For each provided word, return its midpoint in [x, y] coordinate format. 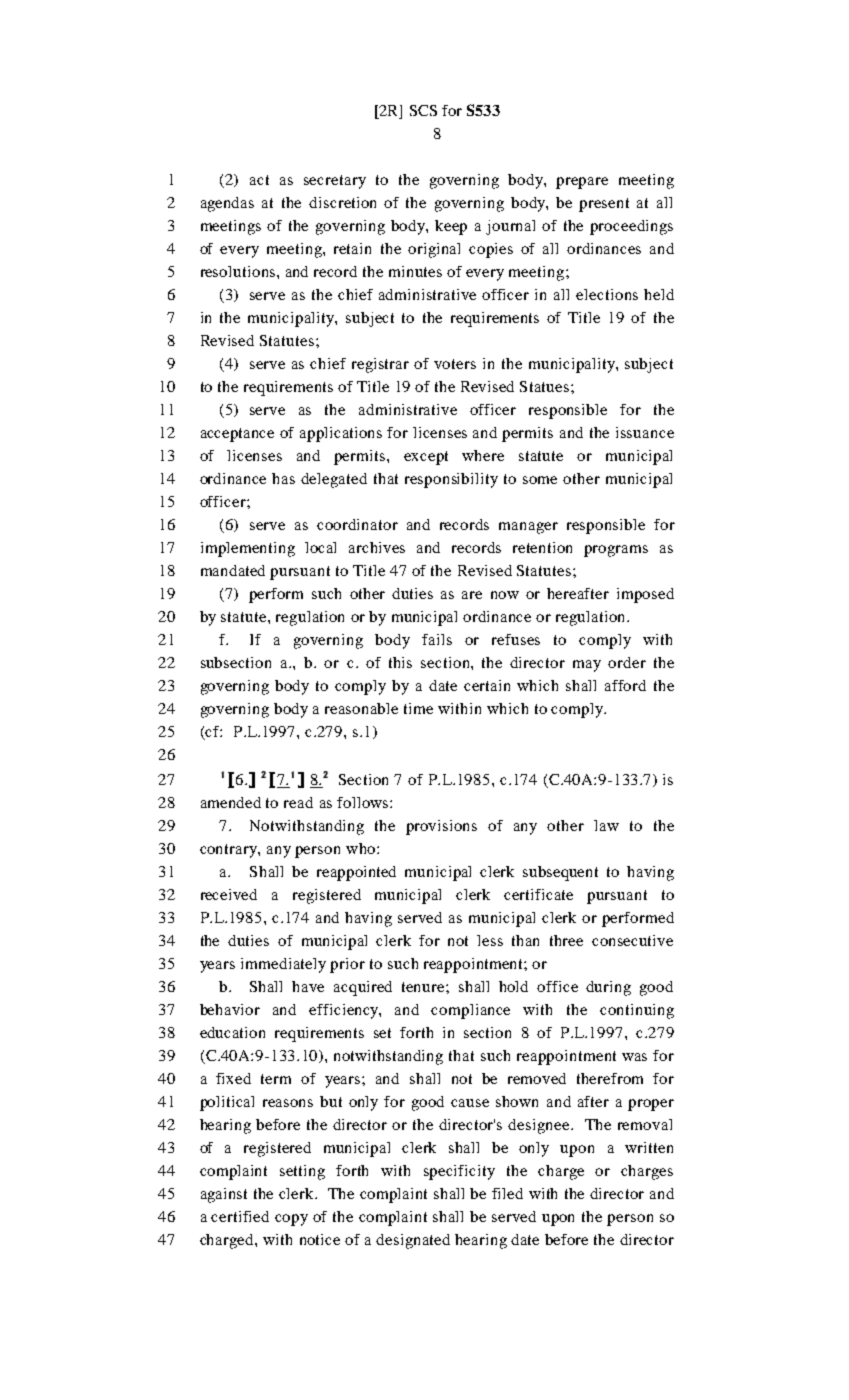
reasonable [361, 708]
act [259, 180]
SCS [423, 110]
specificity [459, 1172]
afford [625, 685]
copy [291, 1220]
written [649, 1147]
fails [437, 639]
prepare [582, 183]
